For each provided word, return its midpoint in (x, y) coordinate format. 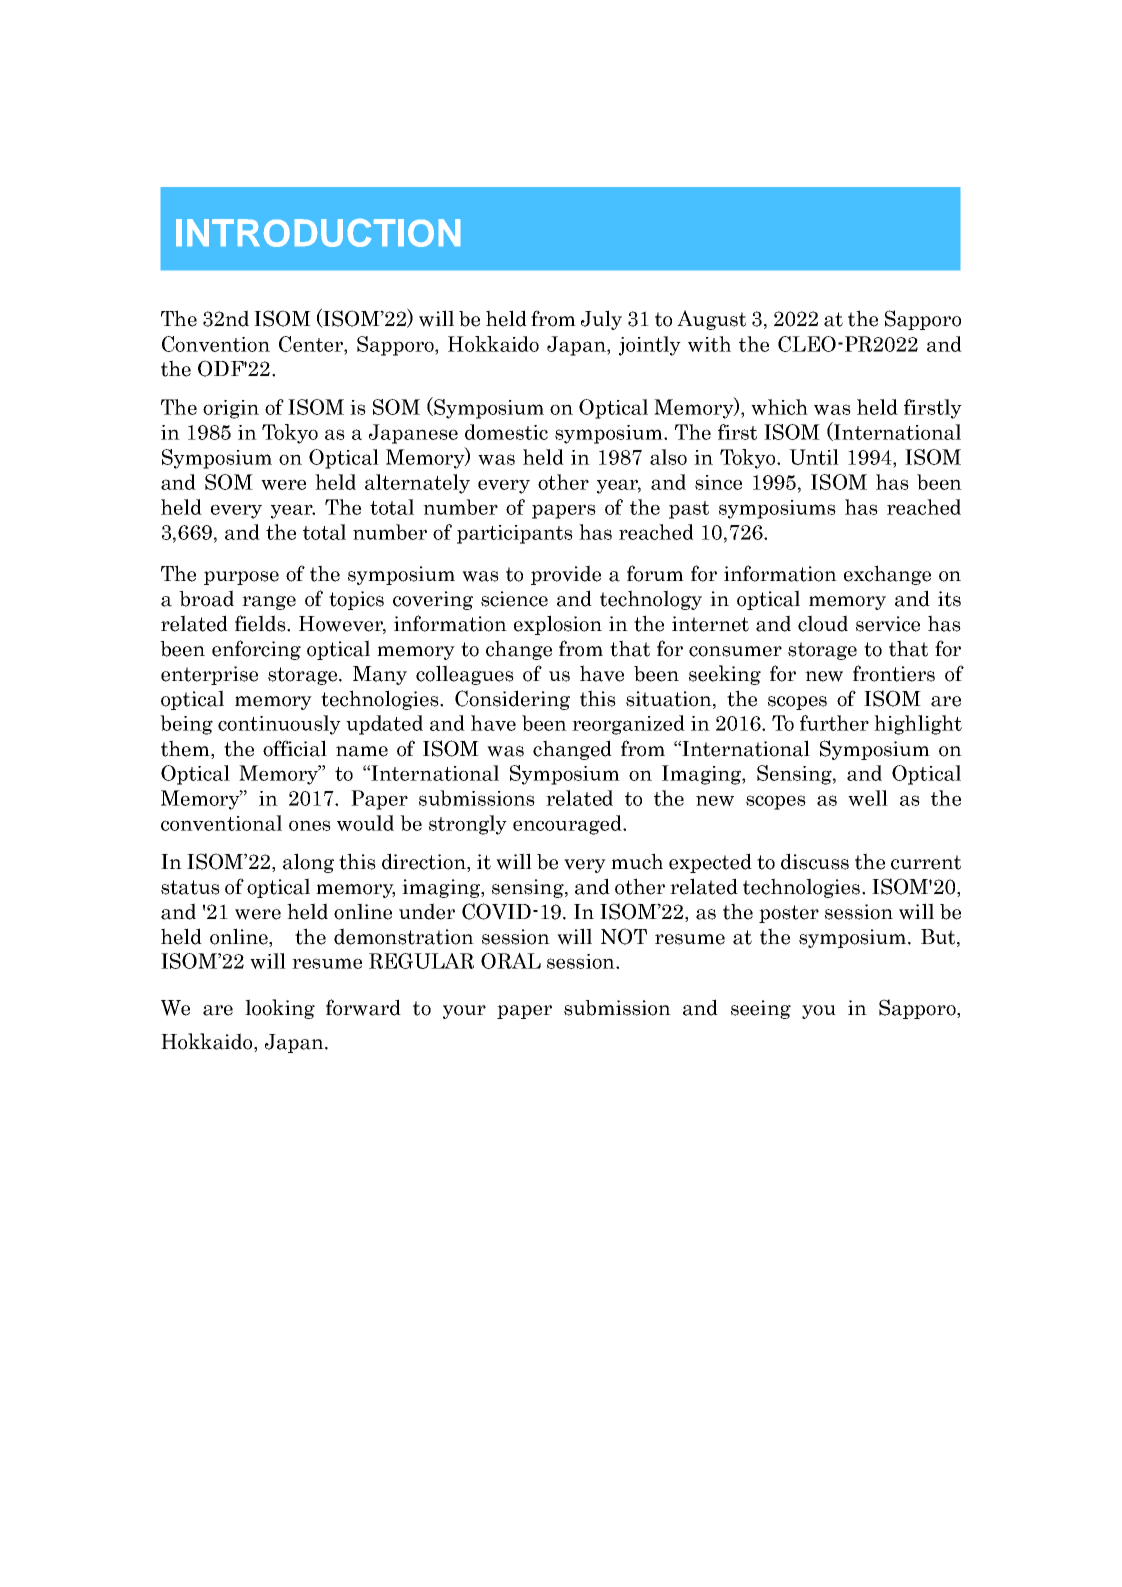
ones (310, 825)
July (601, 320)
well (868, 798)
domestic (506, 432)
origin (231, 409)
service (888, 624)
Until (814, 457)
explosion (558, 625)
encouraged (568, 825)
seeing (761, 1009)
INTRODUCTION (318, 233)
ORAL (511, 961)
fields (261, 623)
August (711, 320)
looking (280, 1009)
